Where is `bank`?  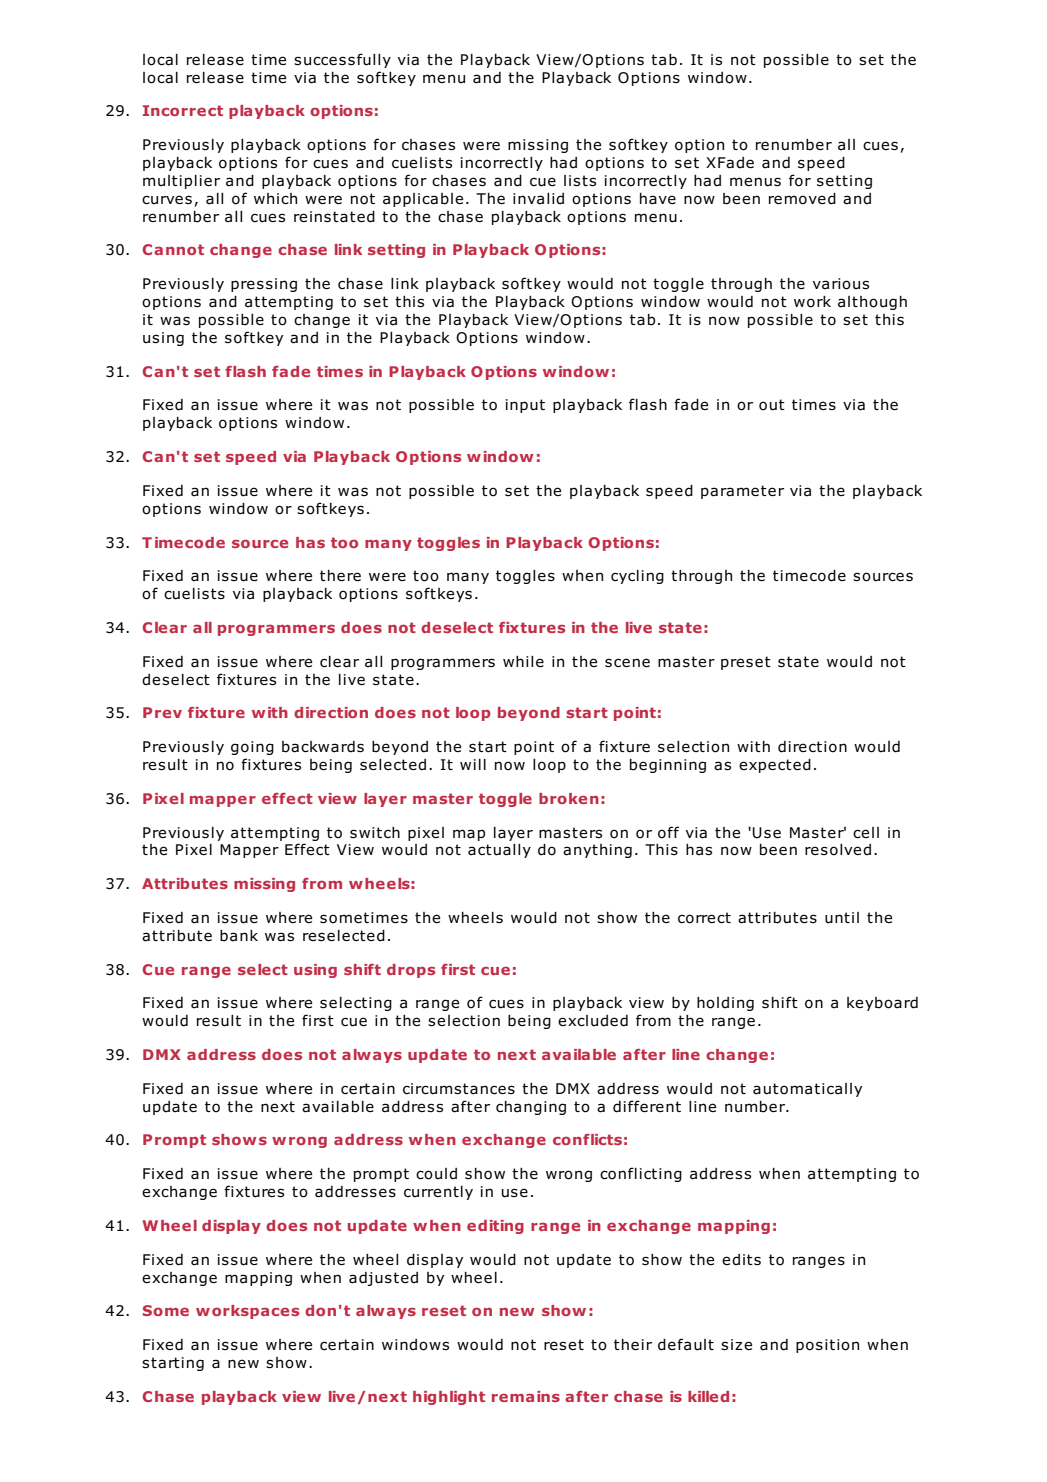
bank is located at coordinates (239, 936).
